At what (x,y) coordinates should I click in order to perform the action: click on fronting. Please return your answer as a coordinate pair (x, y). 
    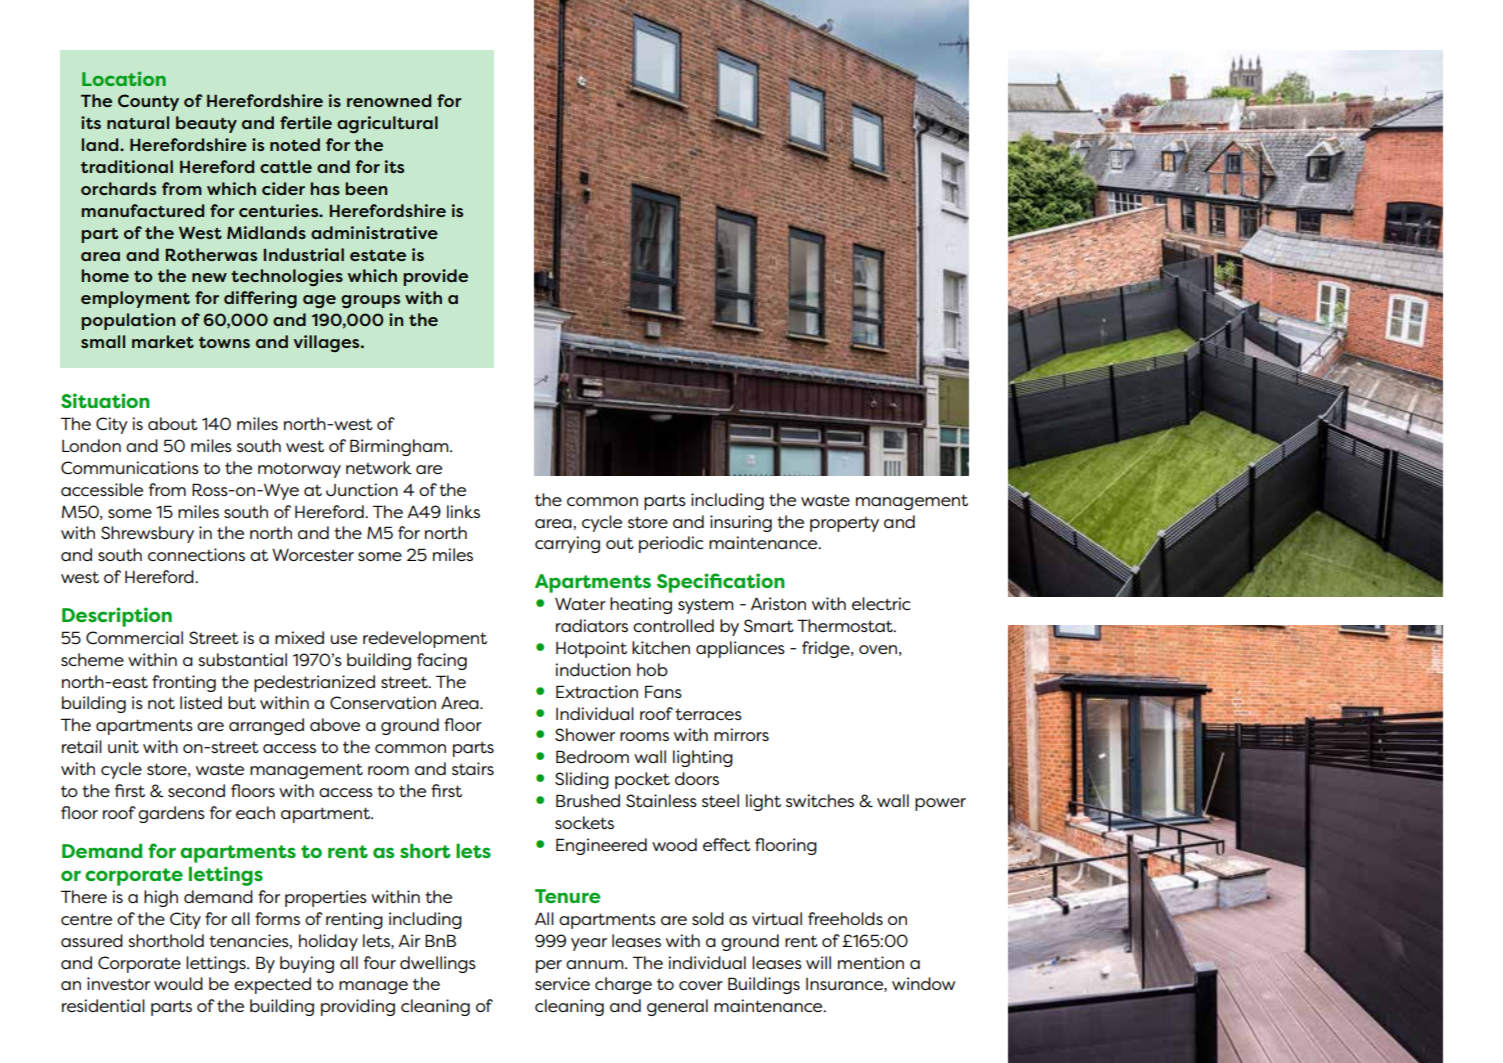
    Looking at the image, I should click on (184, 683).
